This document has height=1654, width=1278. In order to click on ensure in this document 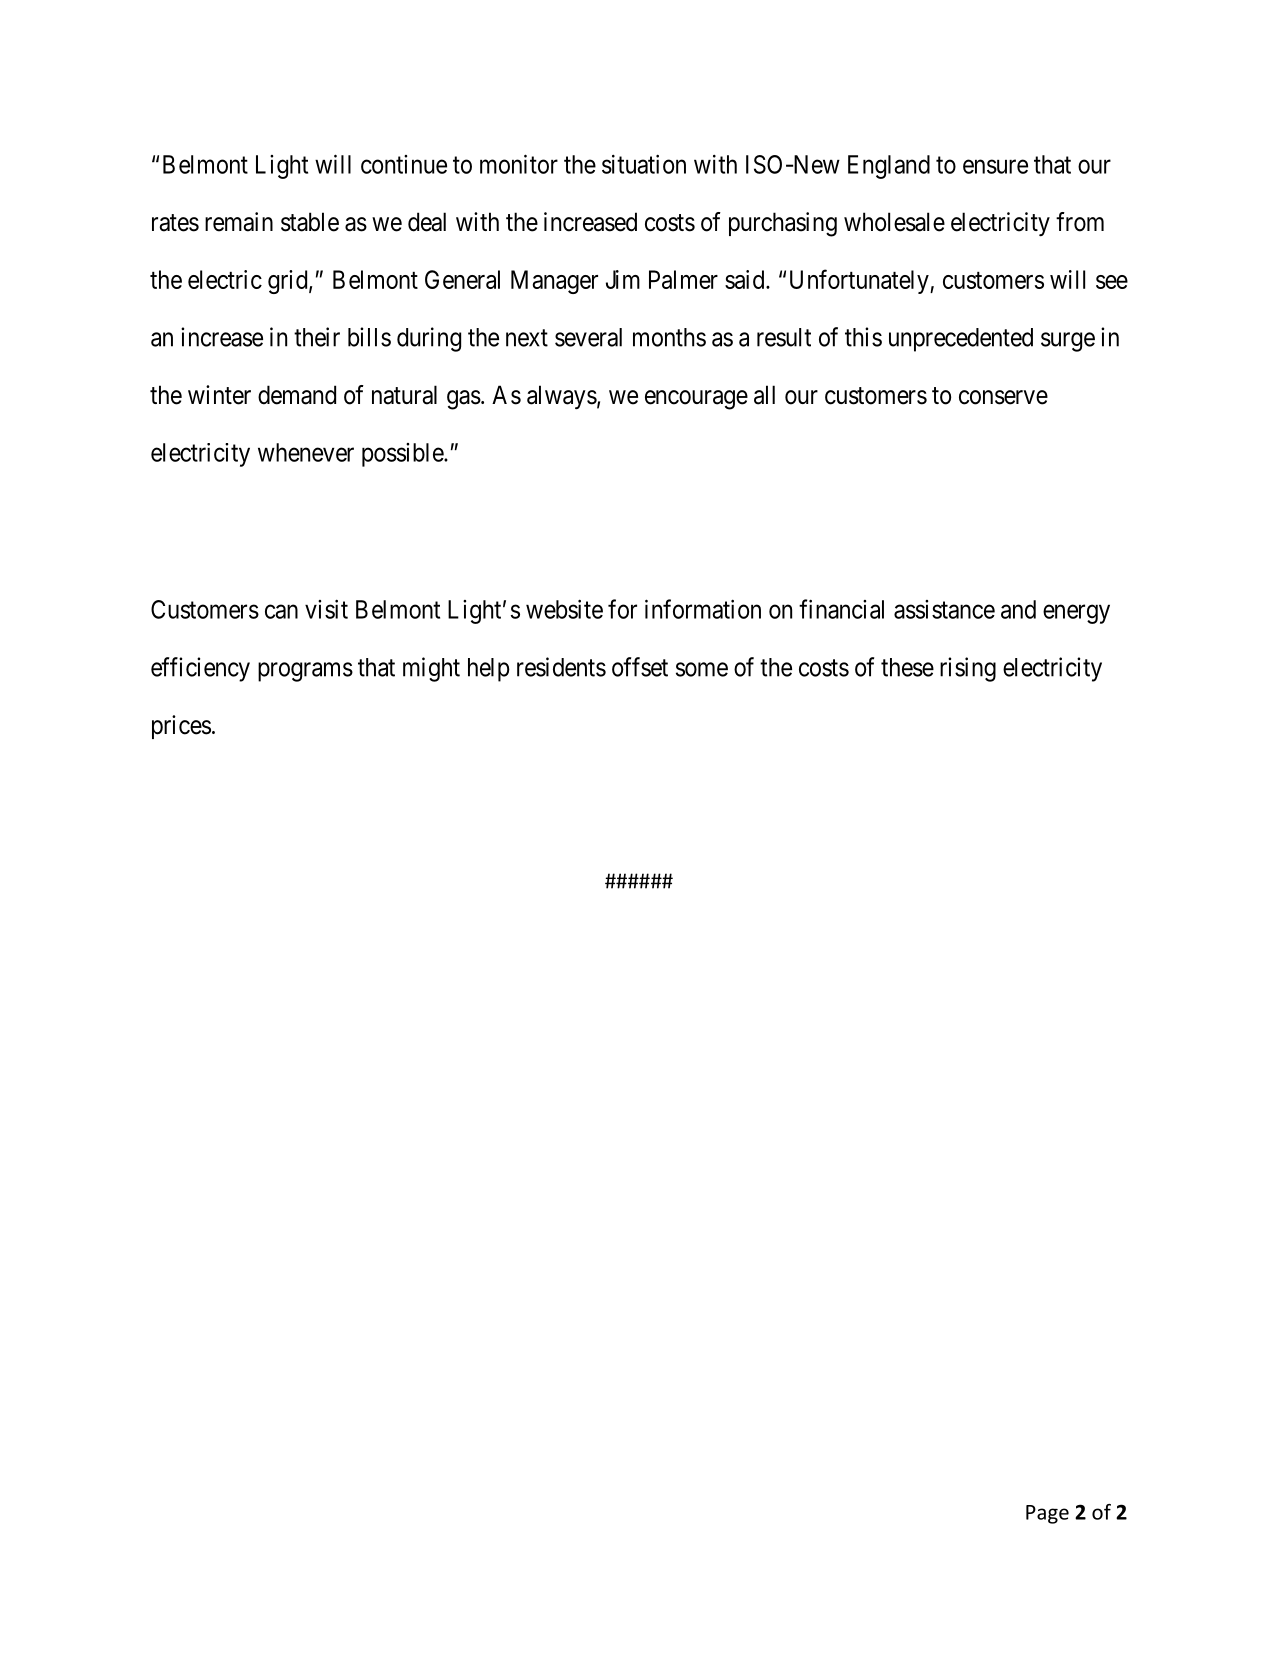, I will do `click(995, 166)`.
